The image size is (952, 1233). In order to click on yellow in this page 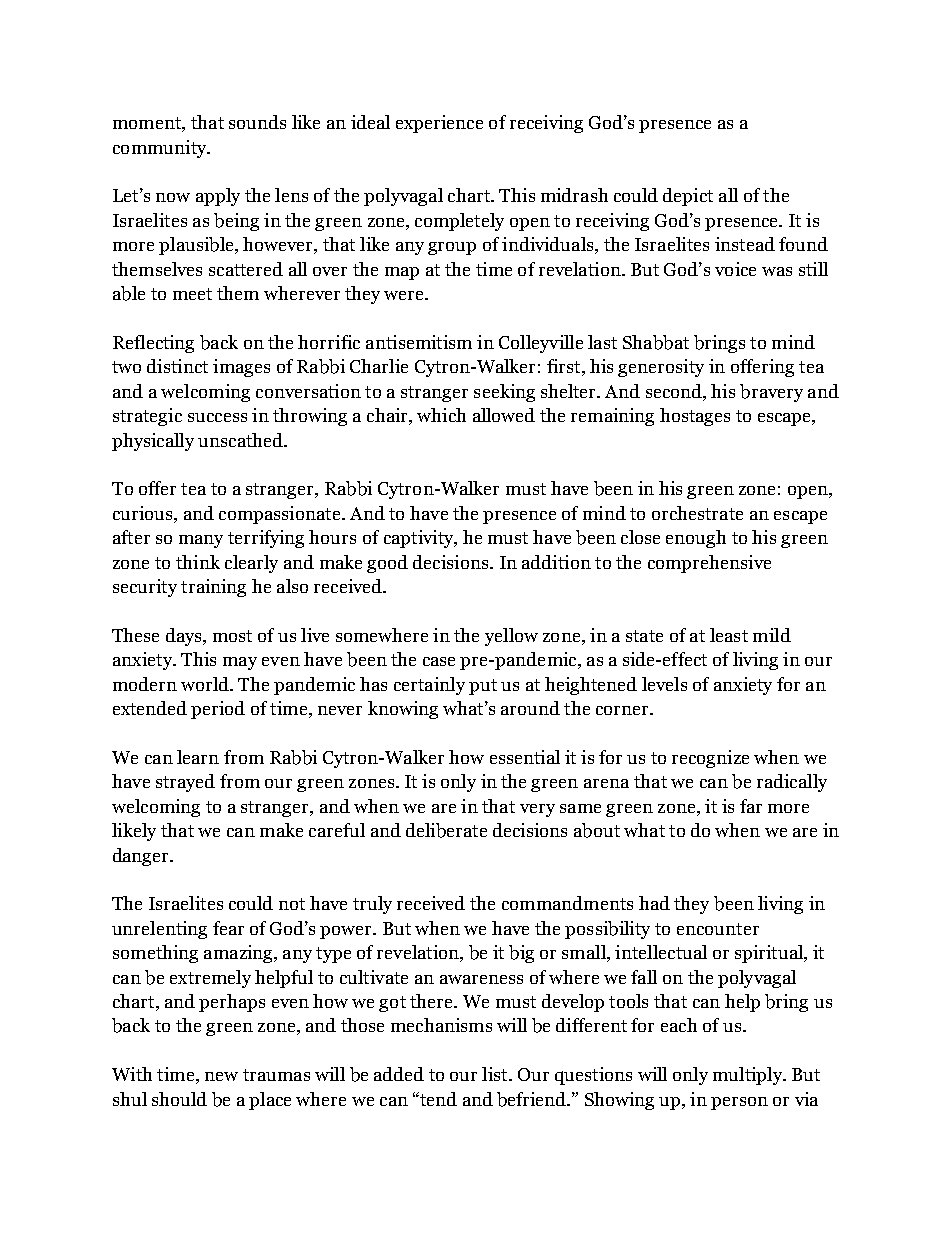, I will do `click(511, 637)`.
